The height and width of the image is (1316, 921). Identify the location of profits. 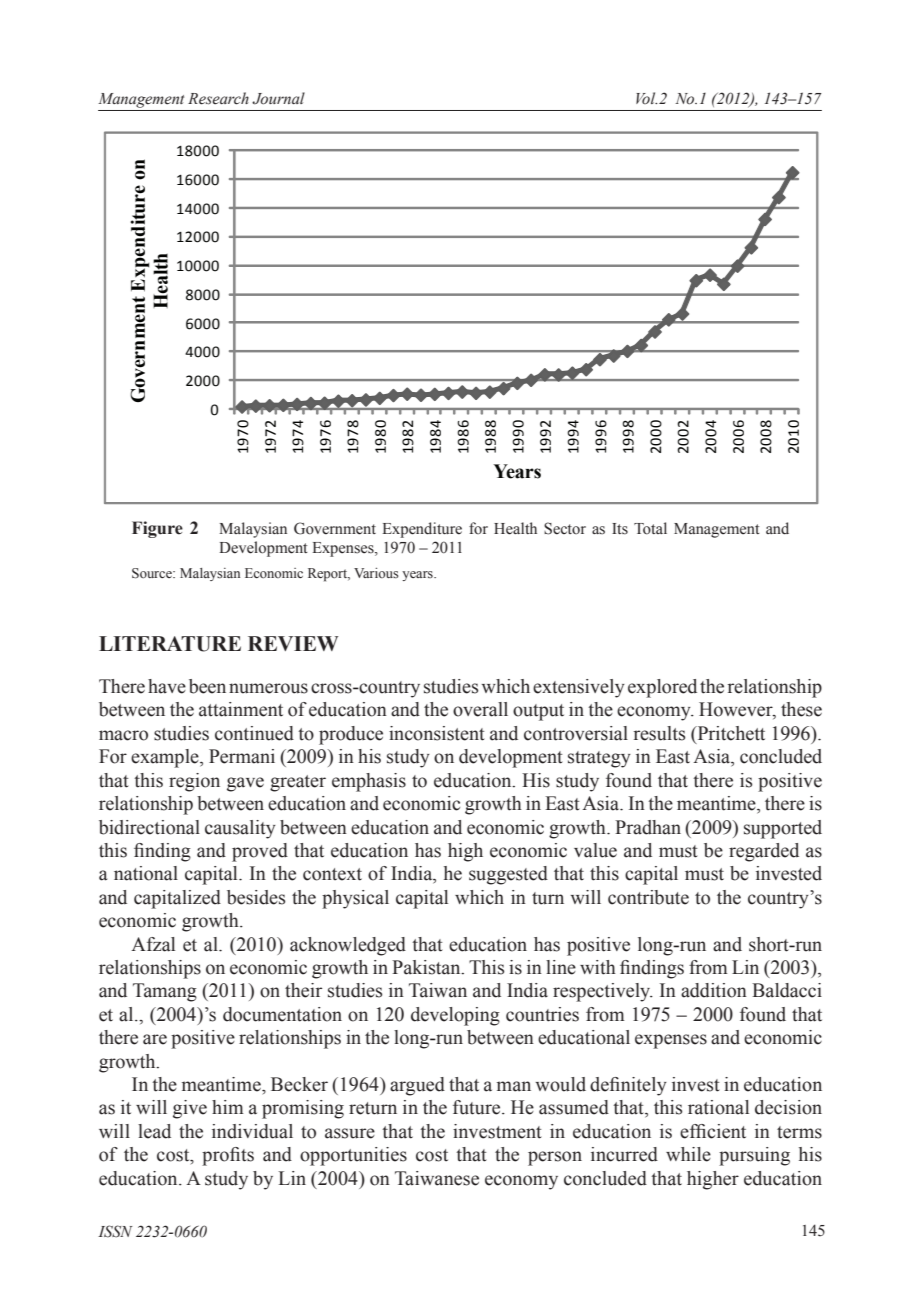
(228, 1156).
